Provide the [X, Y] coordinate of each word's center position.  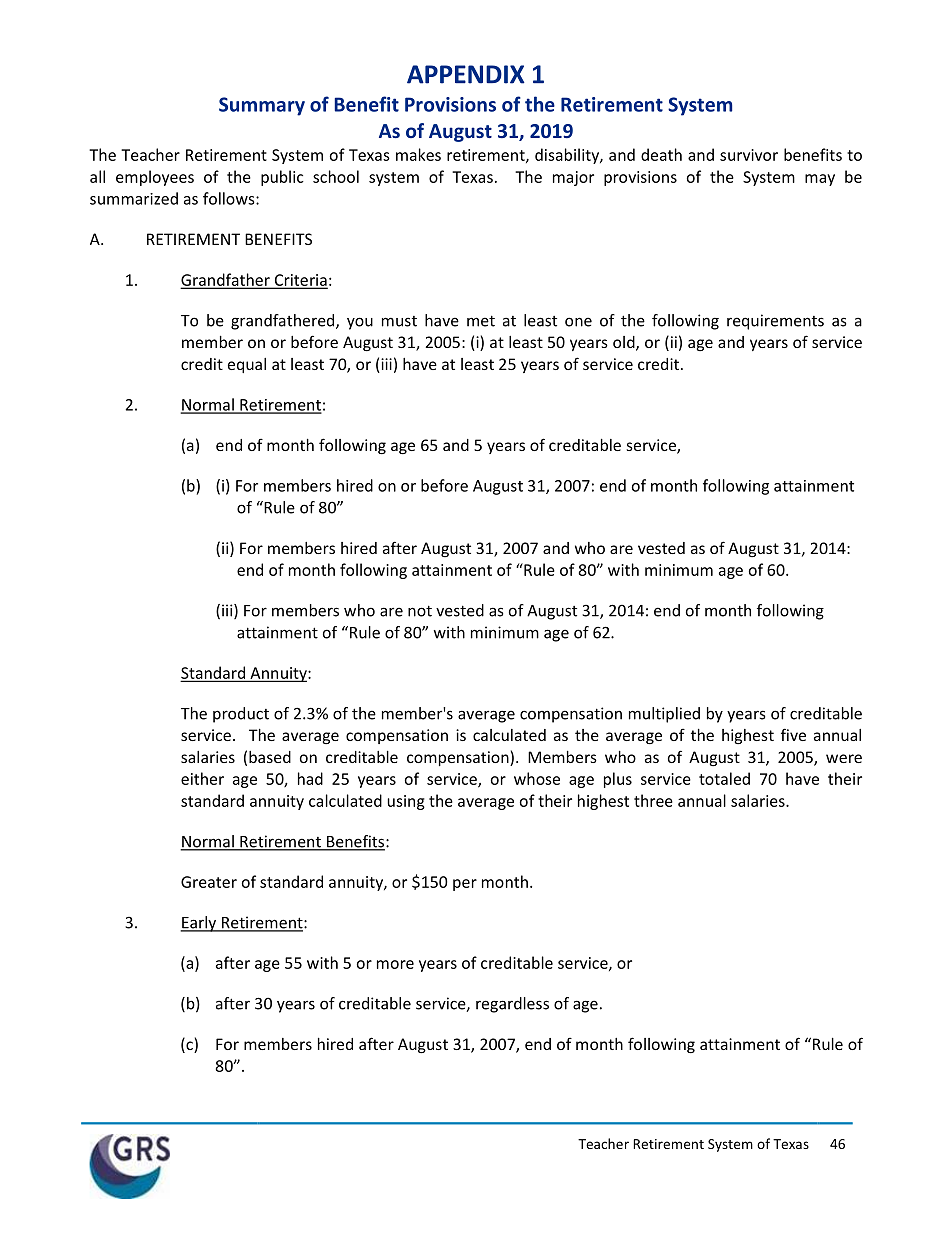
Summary [262, 106]
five [793, 734]
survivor [749, 155]
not [420, 611]
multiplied [664, 715]
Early [199, 924]
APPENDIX [466, 74]
